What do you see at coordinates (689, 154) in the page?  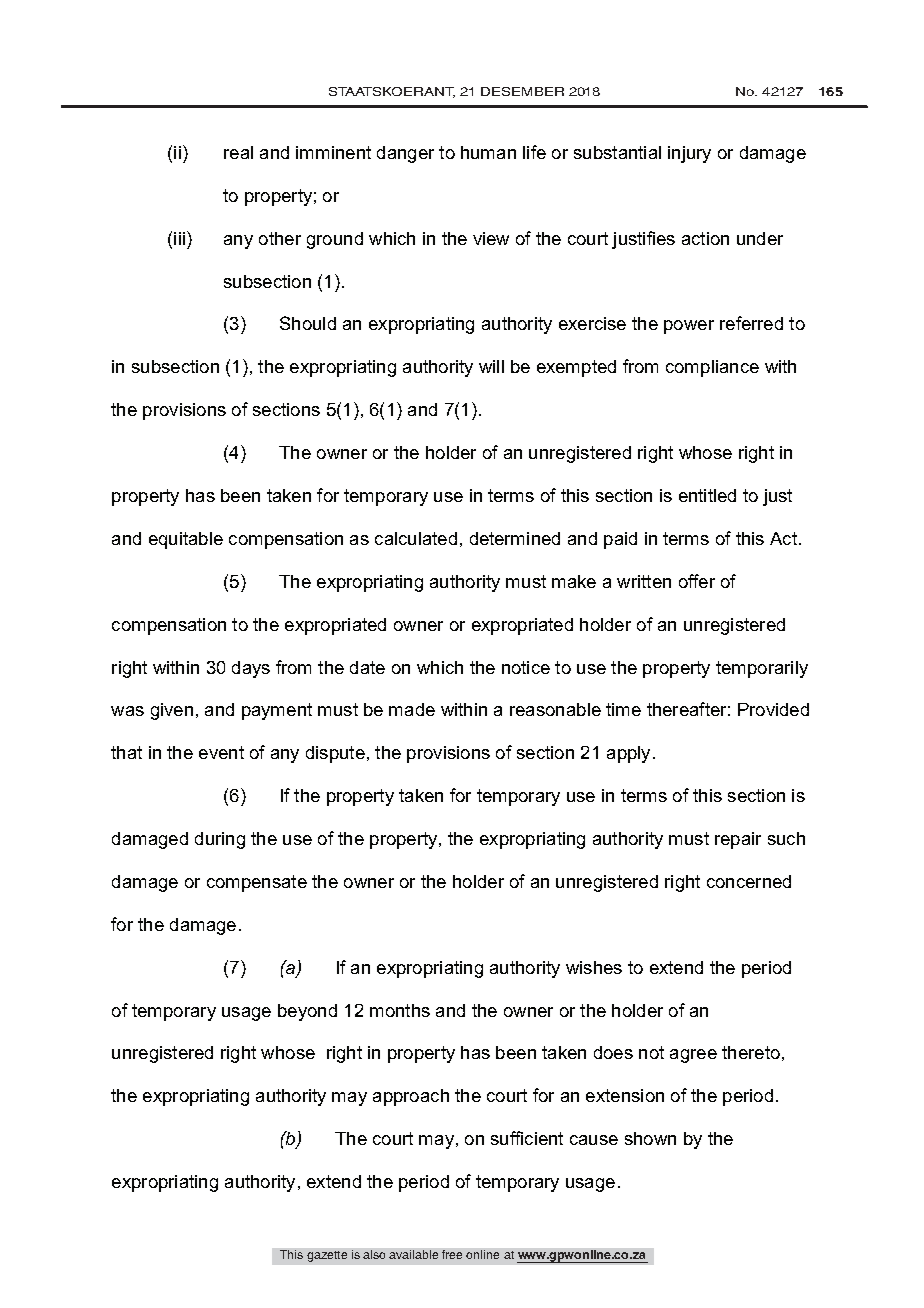 I see `injury` at bounding box center [689, 154].
